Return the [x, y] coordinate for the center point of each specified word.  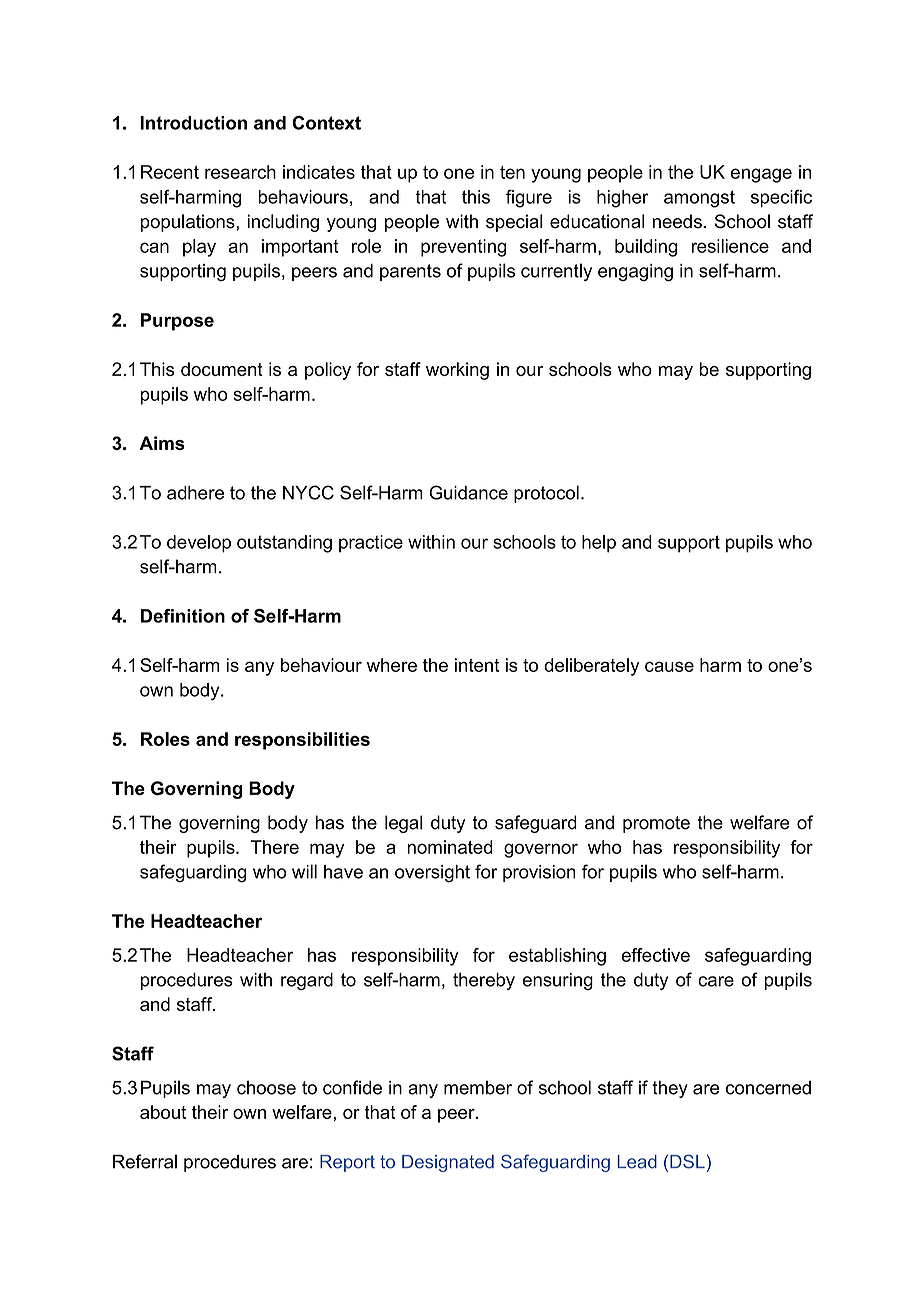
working [457, 371]
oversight [432, 874]
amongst [699, 199]
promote [656, 824]
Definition [183, 616]
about [163, 1112]
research [240, 172]
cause [669, 666]
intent [477, 665]
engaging [635, 272]
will [304, 871]
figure [529, 199]
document [222, 369]
